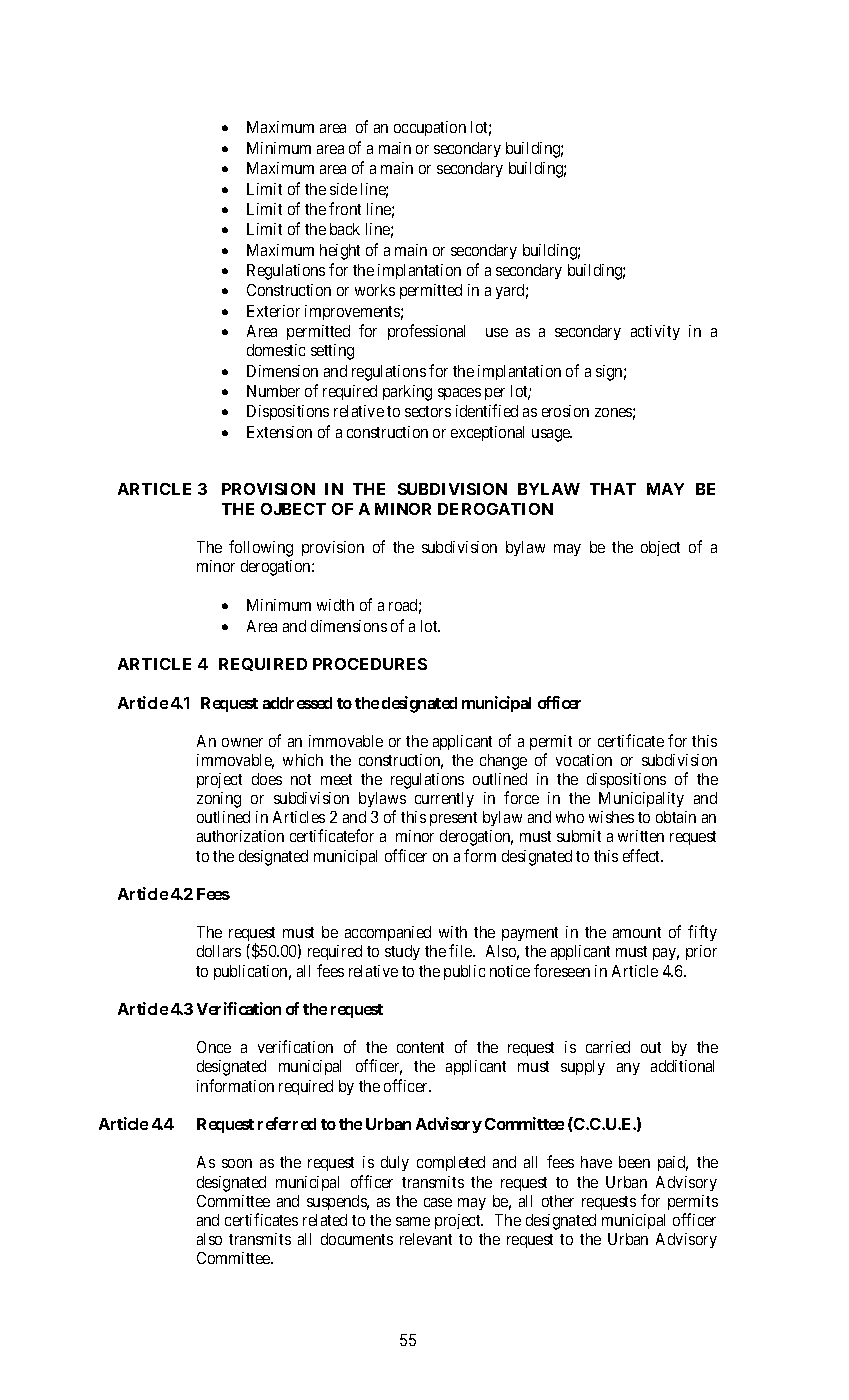 This document has height=1400, width=849. I want to click on does, so click(267, 779).
